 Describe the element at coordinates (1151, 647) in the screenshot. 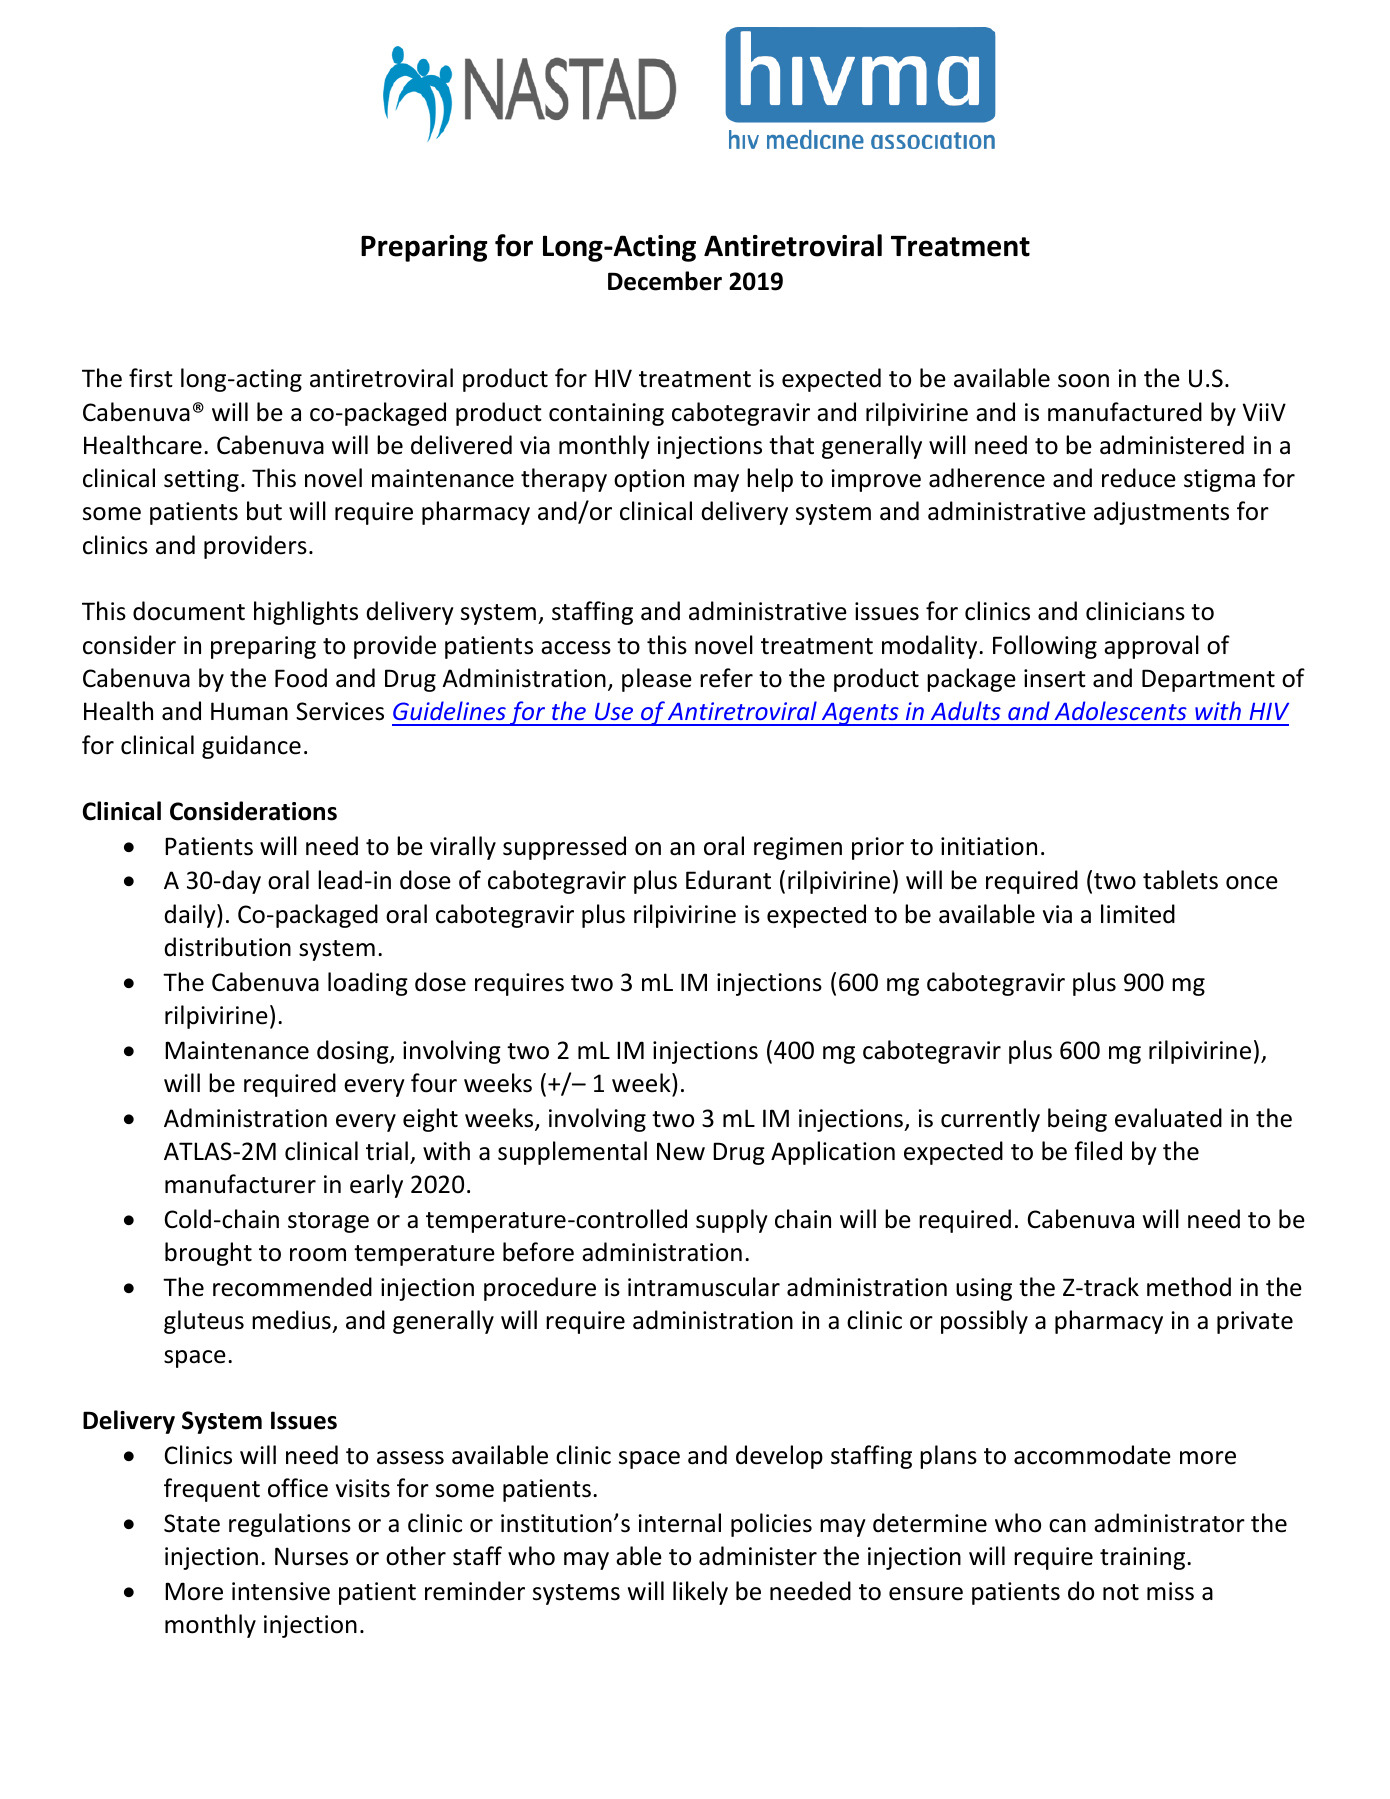

I see `approval` at that location.
